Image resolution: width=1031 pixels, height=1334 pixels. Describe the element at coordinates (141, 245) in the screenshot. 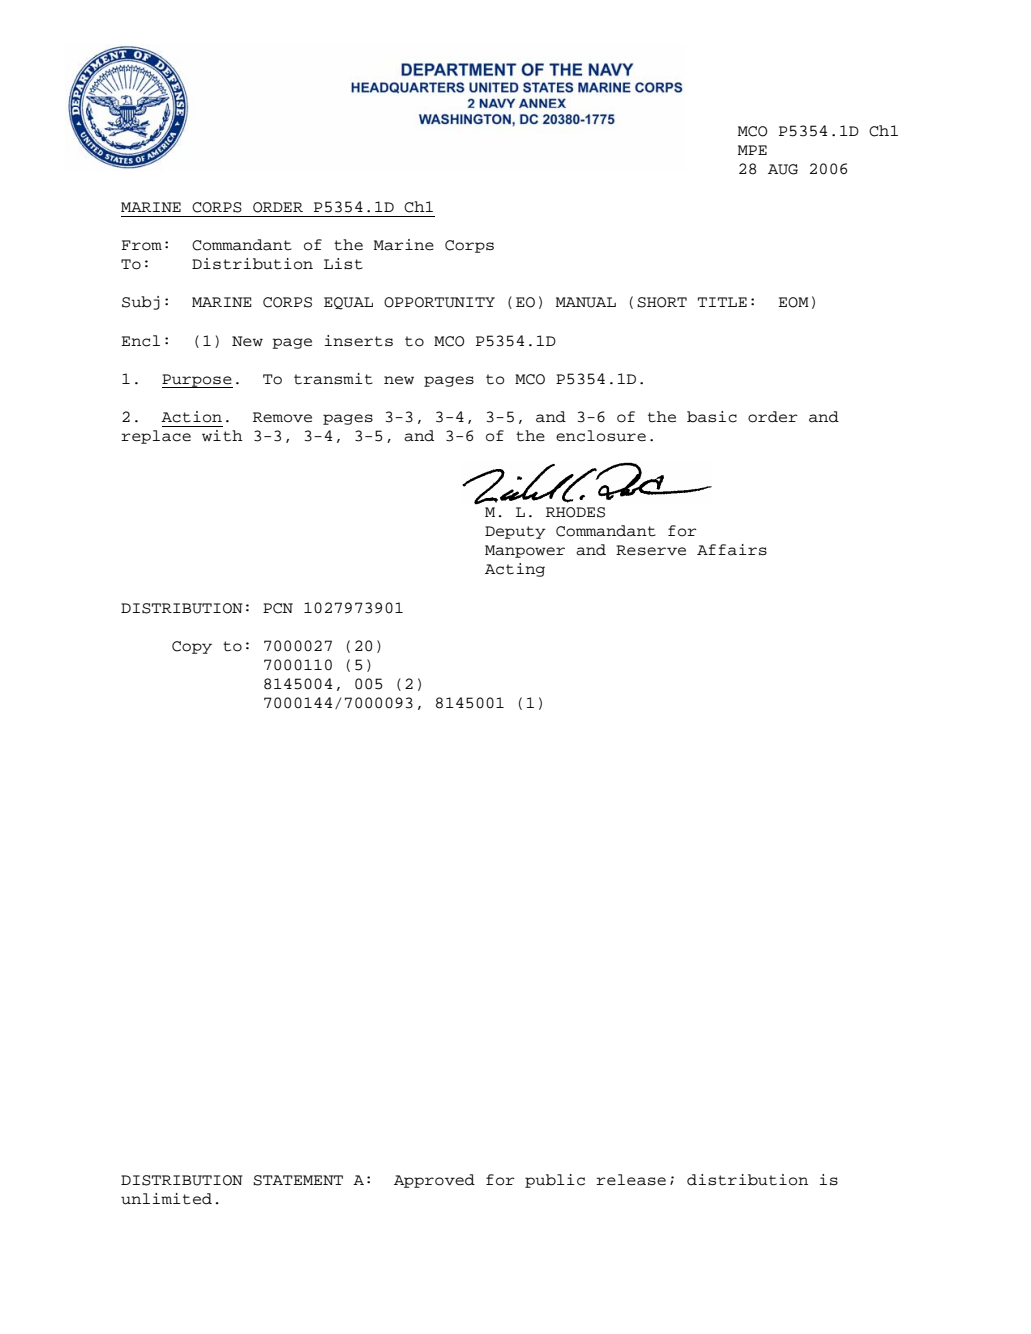

I see `From` at that location.
